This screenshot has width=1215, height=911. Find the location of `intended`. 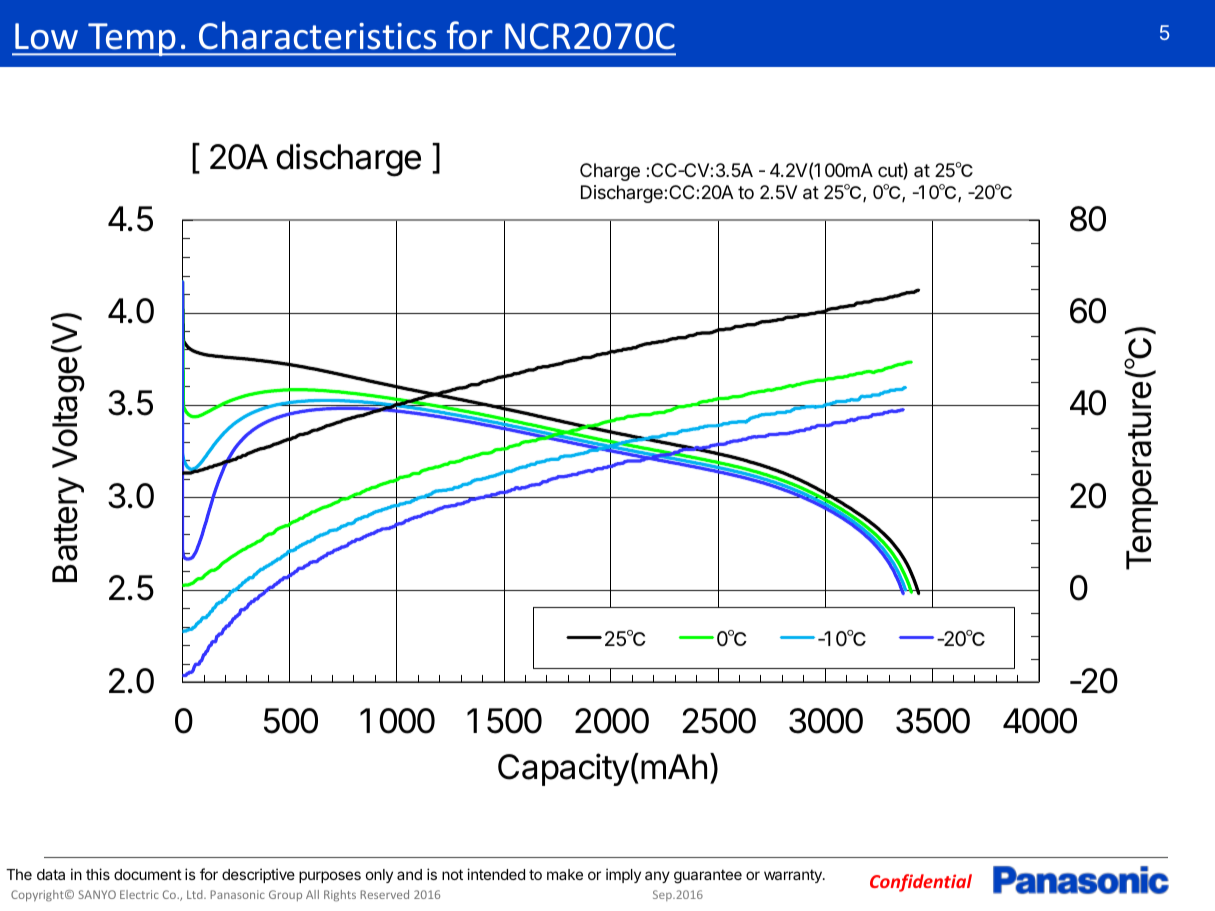

intended is located at coordinates (496, 874).
